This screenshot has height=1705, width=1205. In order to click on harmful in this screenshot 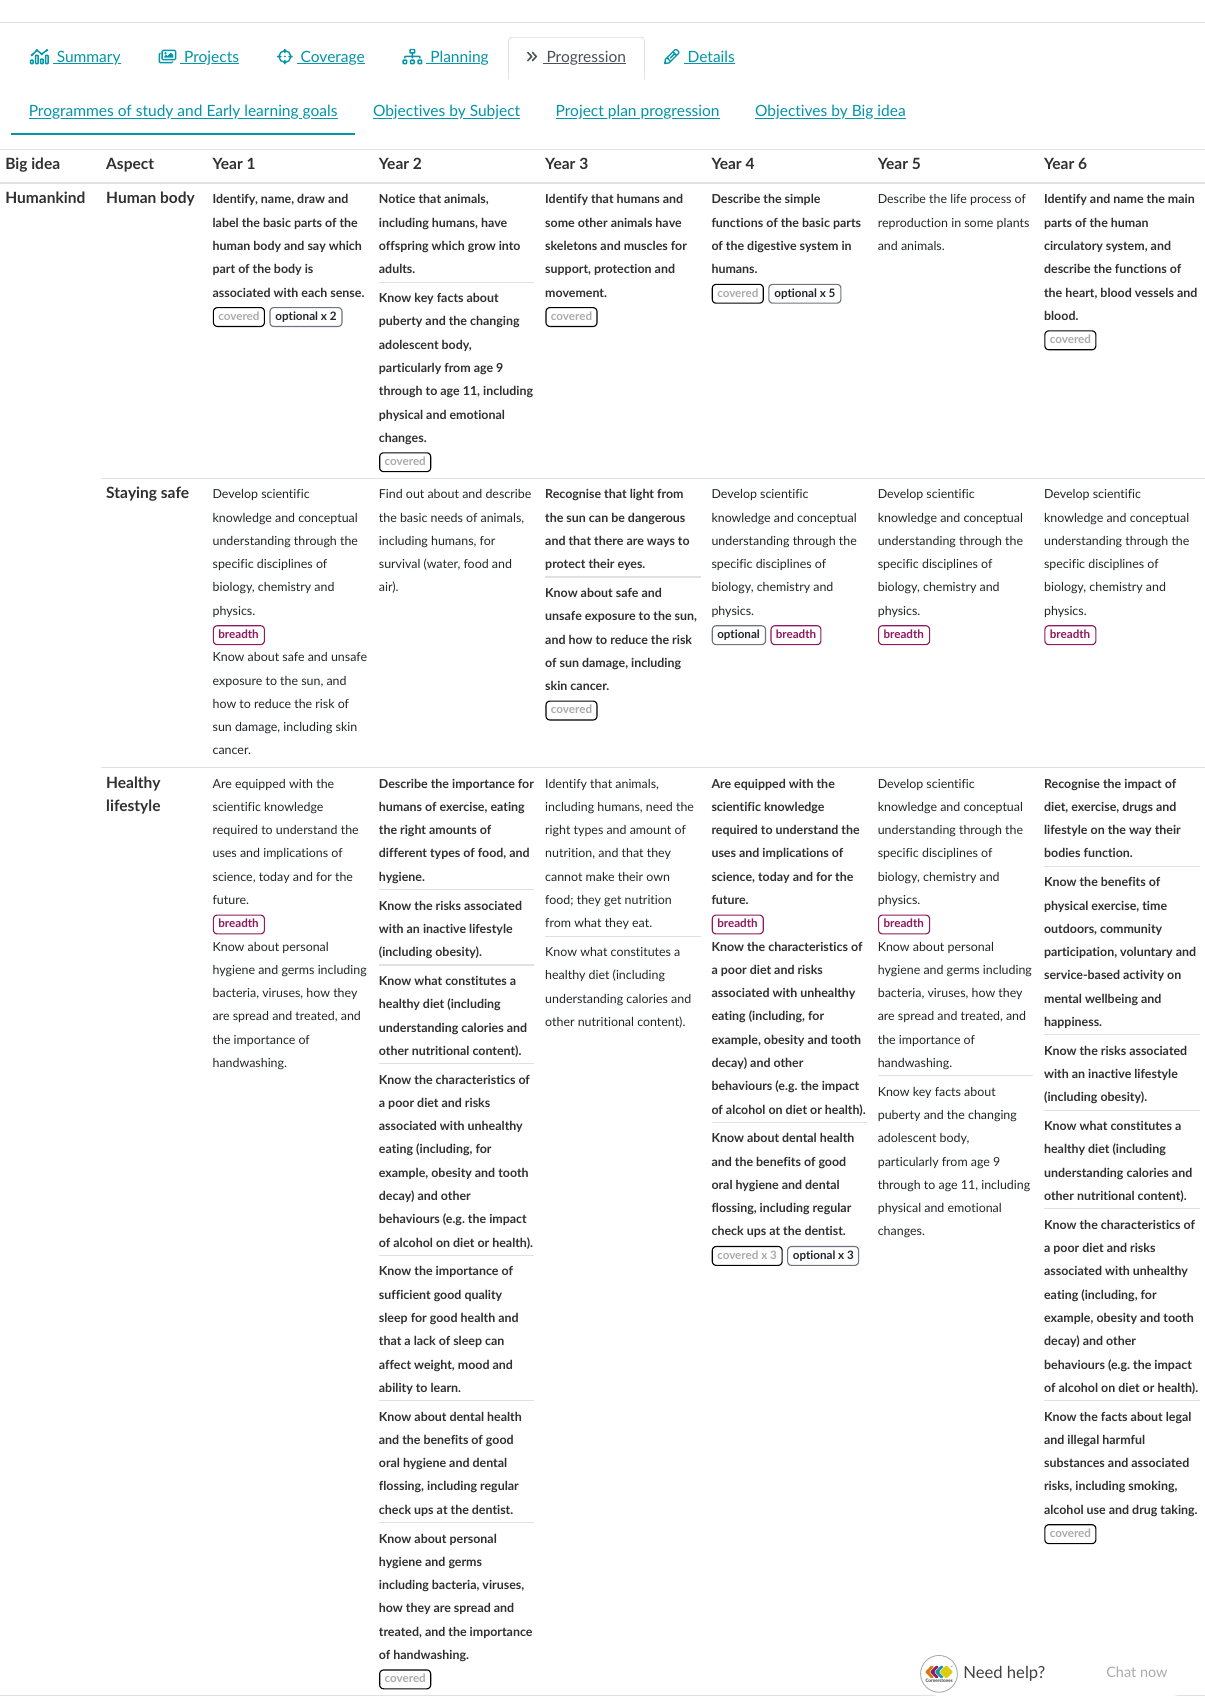, I will do `click(1124, 1439)`.
